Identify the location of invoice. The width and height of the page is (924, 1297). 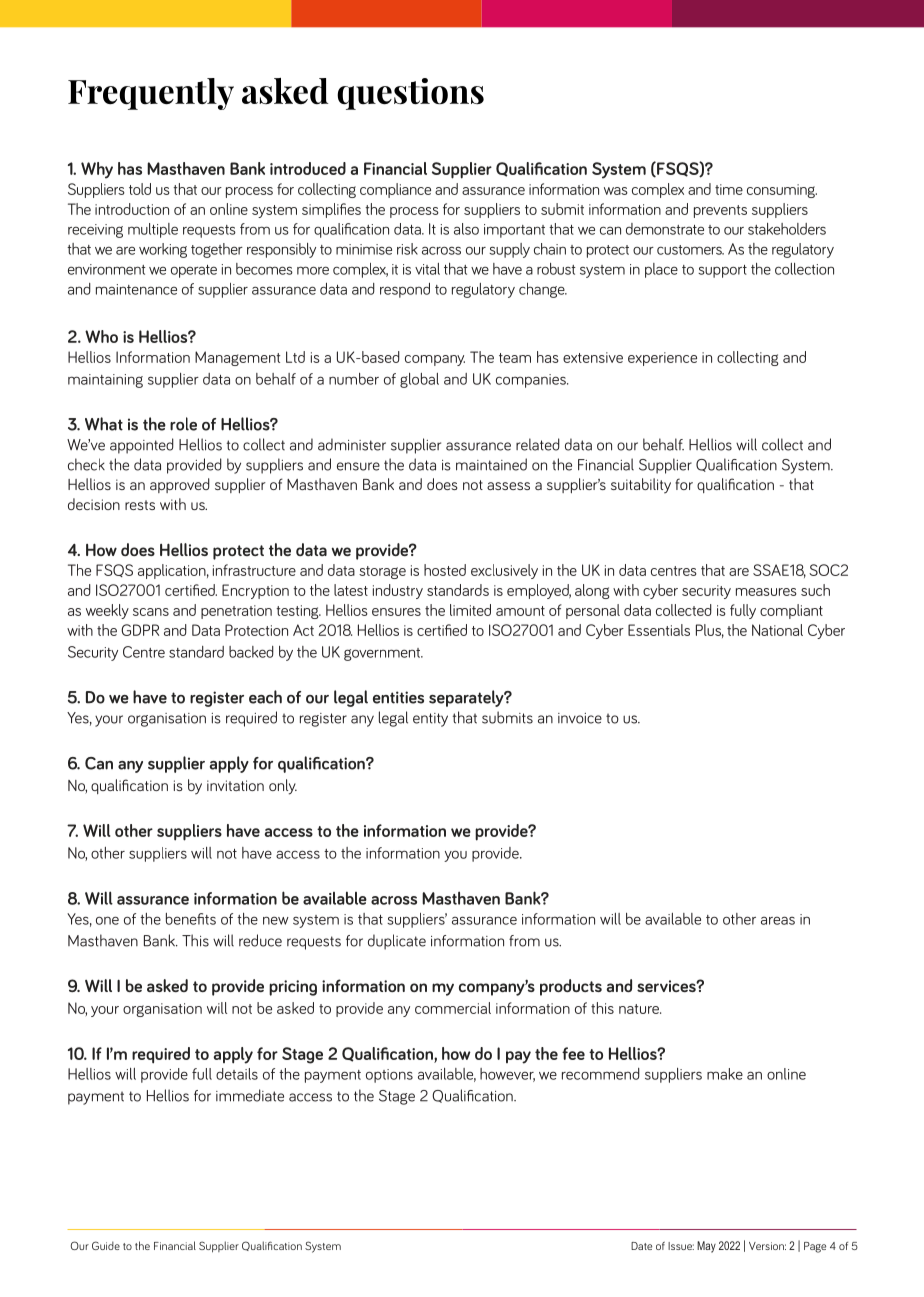
(580, 718).
